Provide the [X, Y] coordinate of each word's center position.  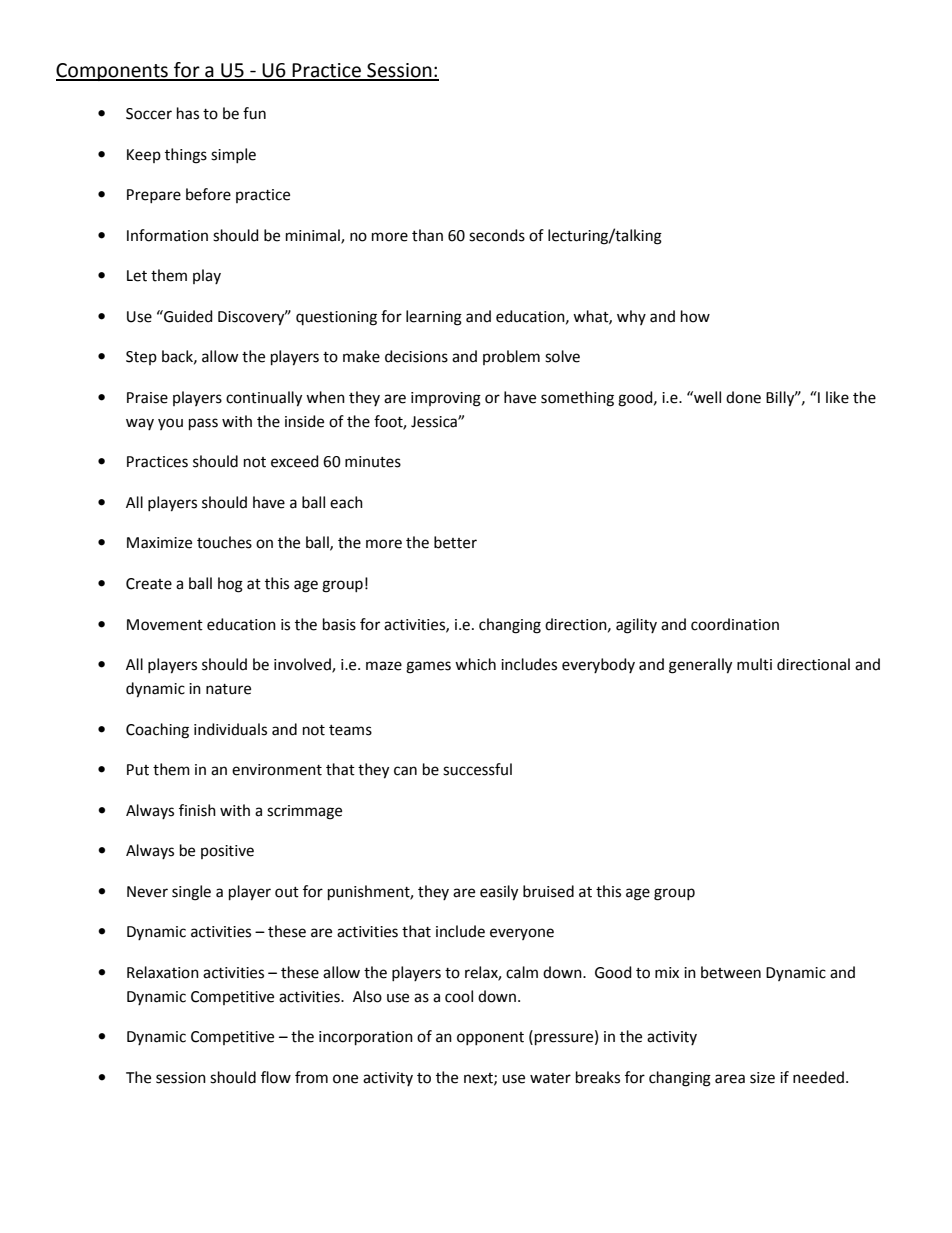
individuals [230, 729]
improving [446, 399]
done [743, 397]
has [188, 113]
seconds [497, 235]
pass [203, 424]
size [762, 1078]
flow [276, 1077]
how [695, 316]
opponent [490, 1038]
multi [754, 664]
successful [477, 769]
